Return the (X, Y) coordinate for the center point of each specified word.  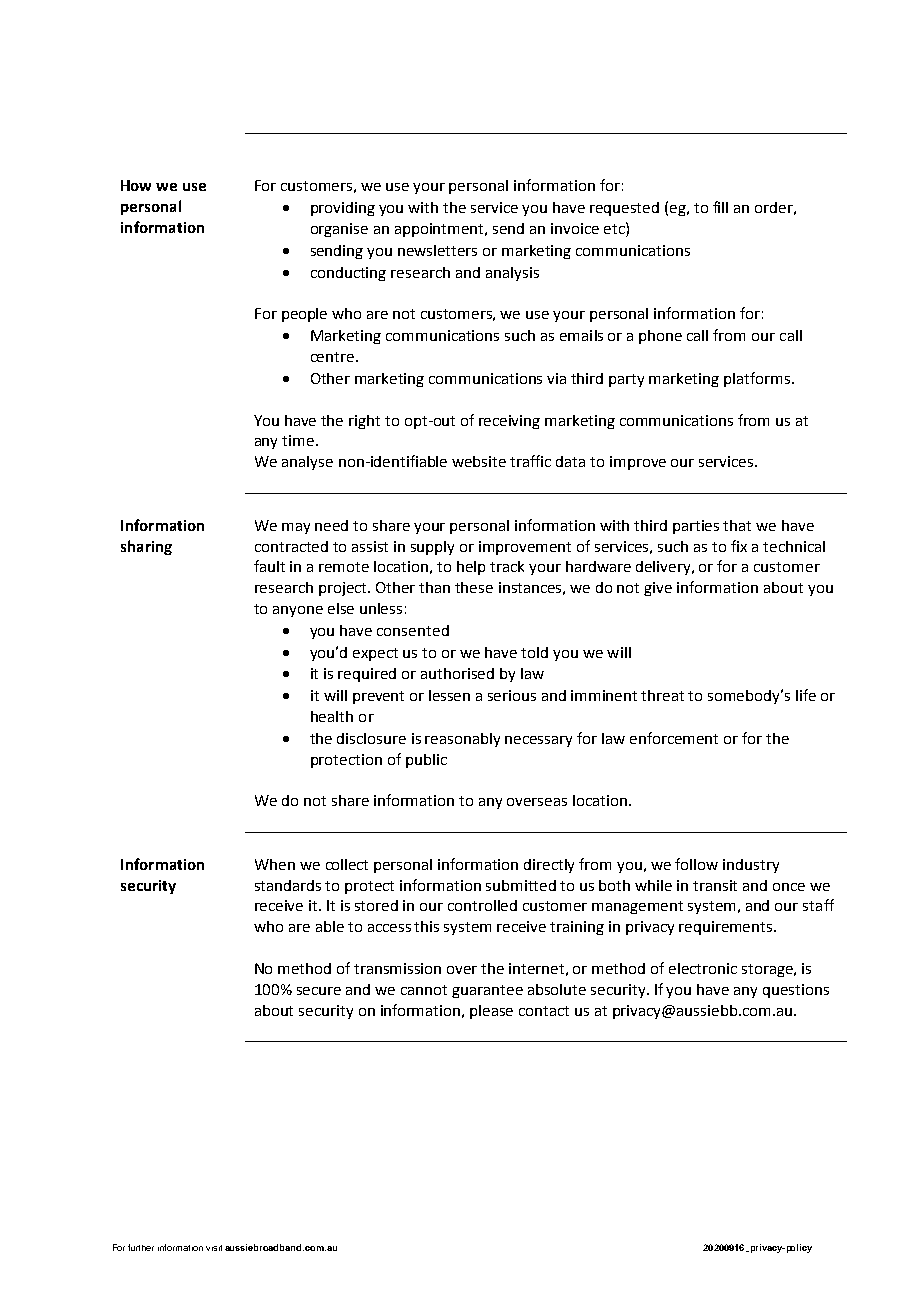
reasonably (462, 740)
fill (720, 207)
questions (796, 991)
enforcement (674, 738)
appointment (441, 230)
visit (214, 1248)
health (332, 716)
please (491, 1012)
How (136, 185)
